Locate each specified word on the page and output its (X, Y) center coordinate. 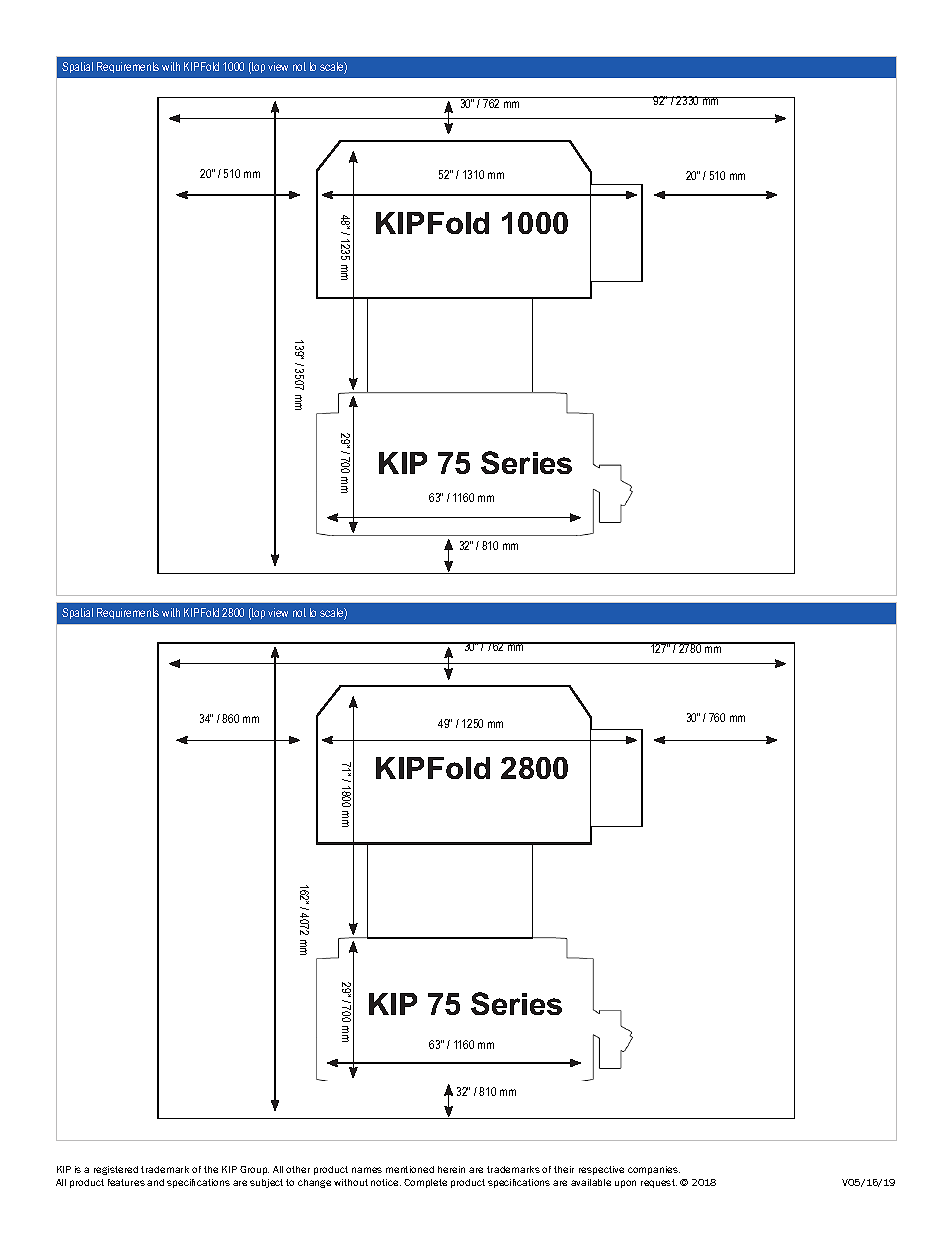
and (155, 1182)
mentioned (410, 1169)
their (564, 1169)
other (298, 1169)
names (367, 1170)
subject (266, 1183)
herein (451, 1169)
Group (254, 1170)
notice (386, 1182)
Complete (425, 1183)
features (126, 1182)
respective (601, 1170)
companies (654, 1170)
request (659, 1183)
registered (116, 1170)
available (591, 1182)
